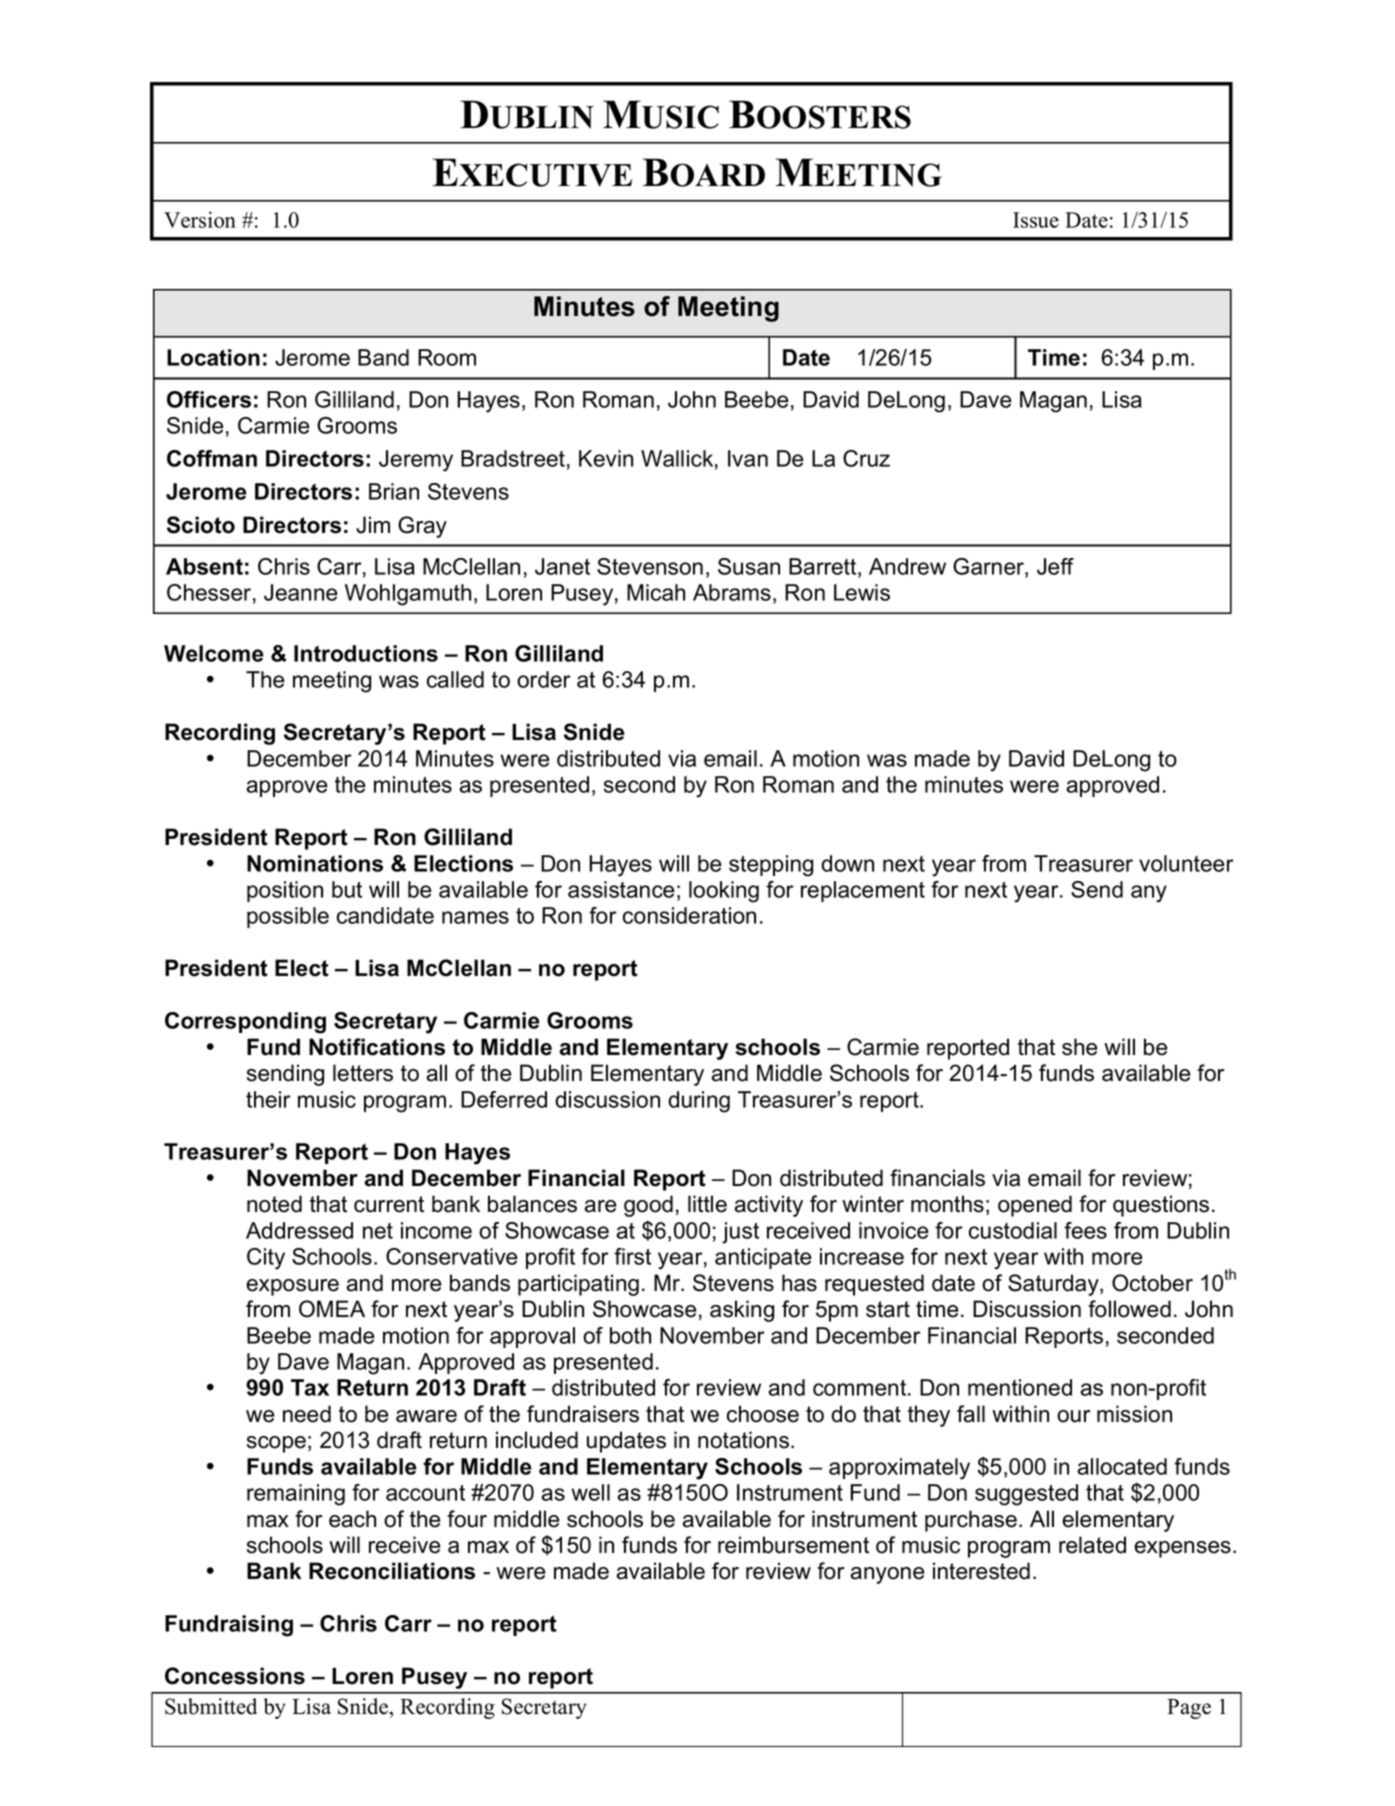 This document has width=1395, height=1806. Describe the element at coordinates (1080, 1047) in the document. I see `she` at that location.
